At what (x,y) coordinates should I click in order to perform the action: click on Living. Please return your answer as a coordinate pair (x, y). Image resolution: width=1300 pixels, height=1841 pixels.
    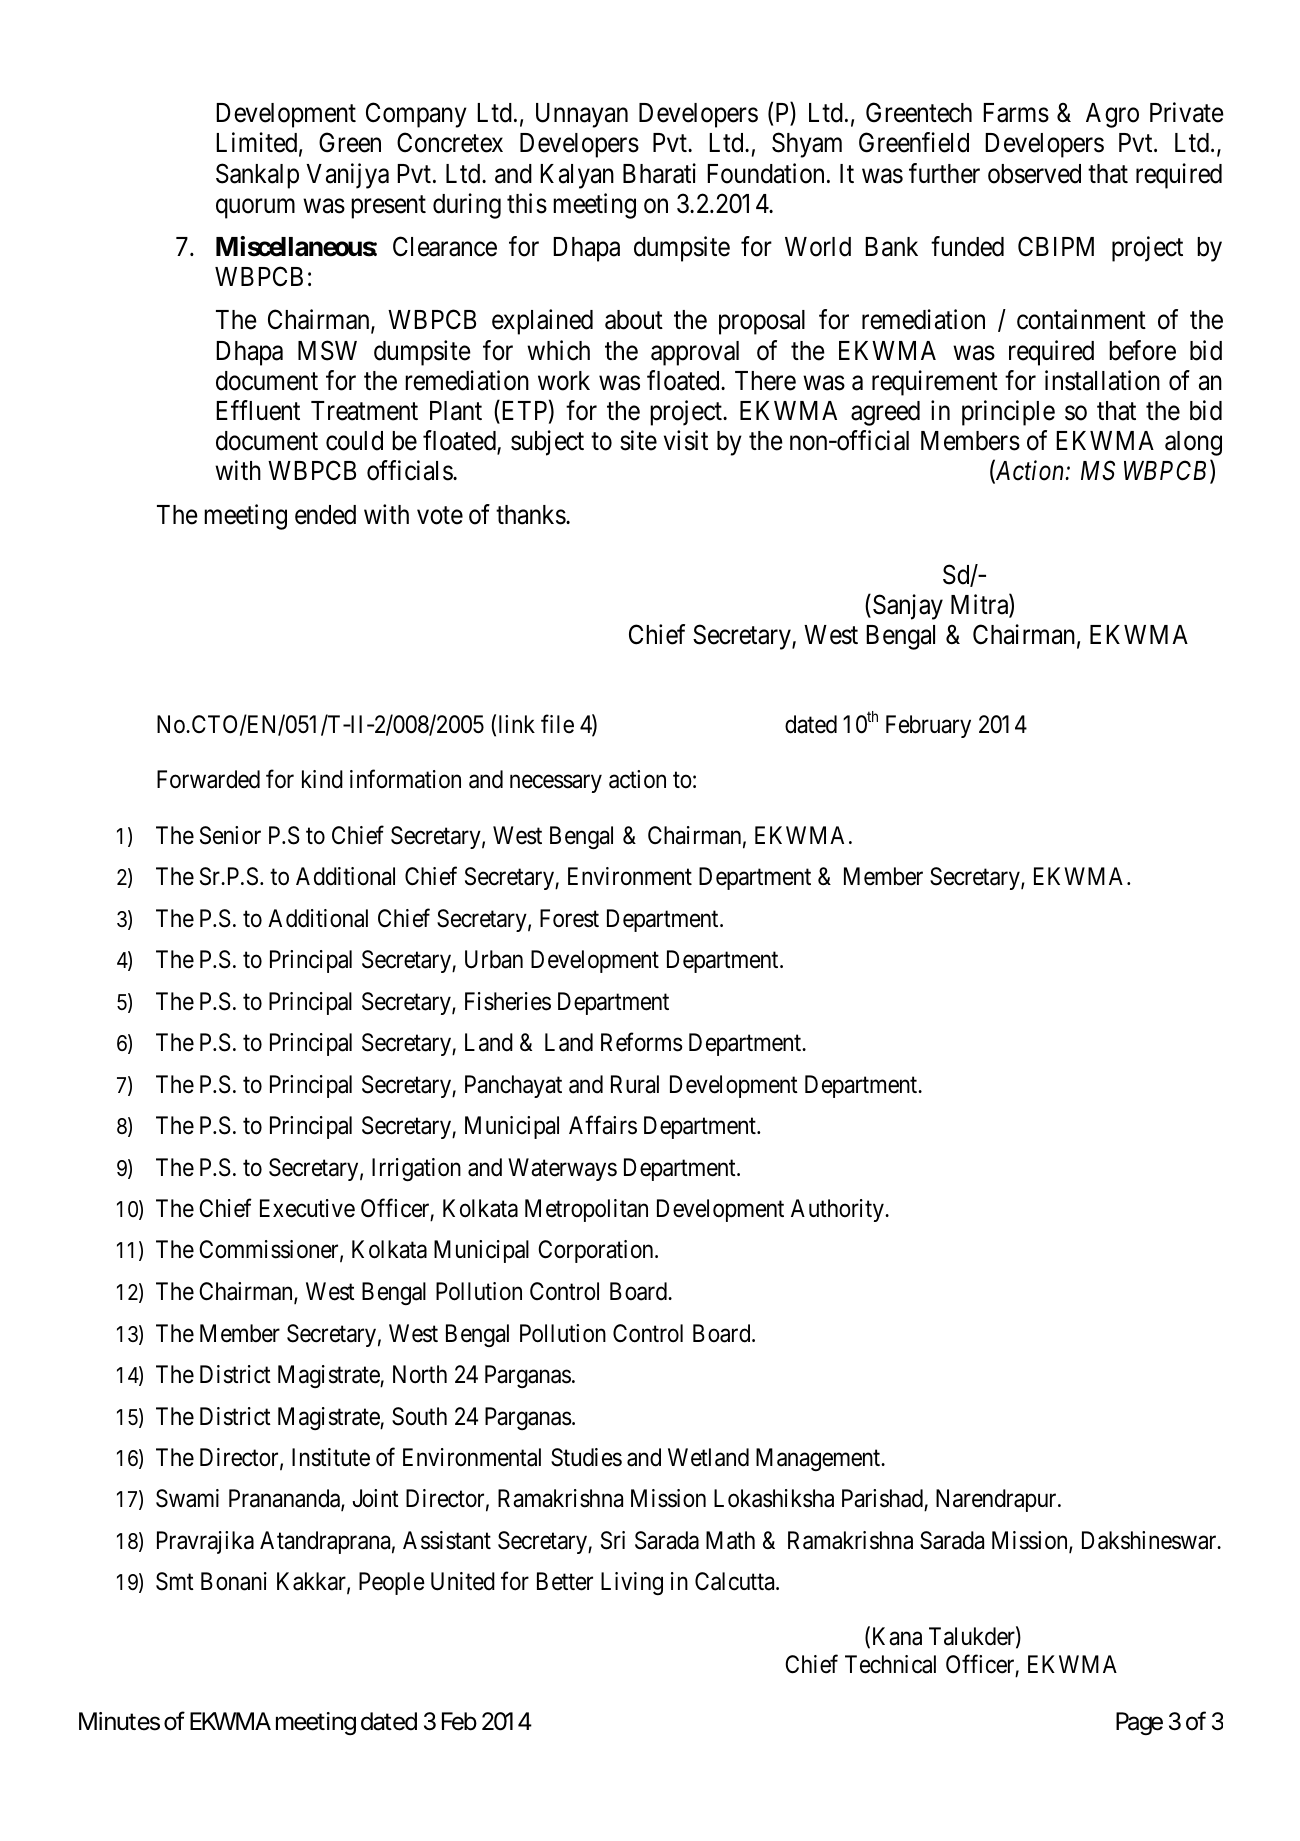
    Looking at the image, I should click on (632, 1583).
